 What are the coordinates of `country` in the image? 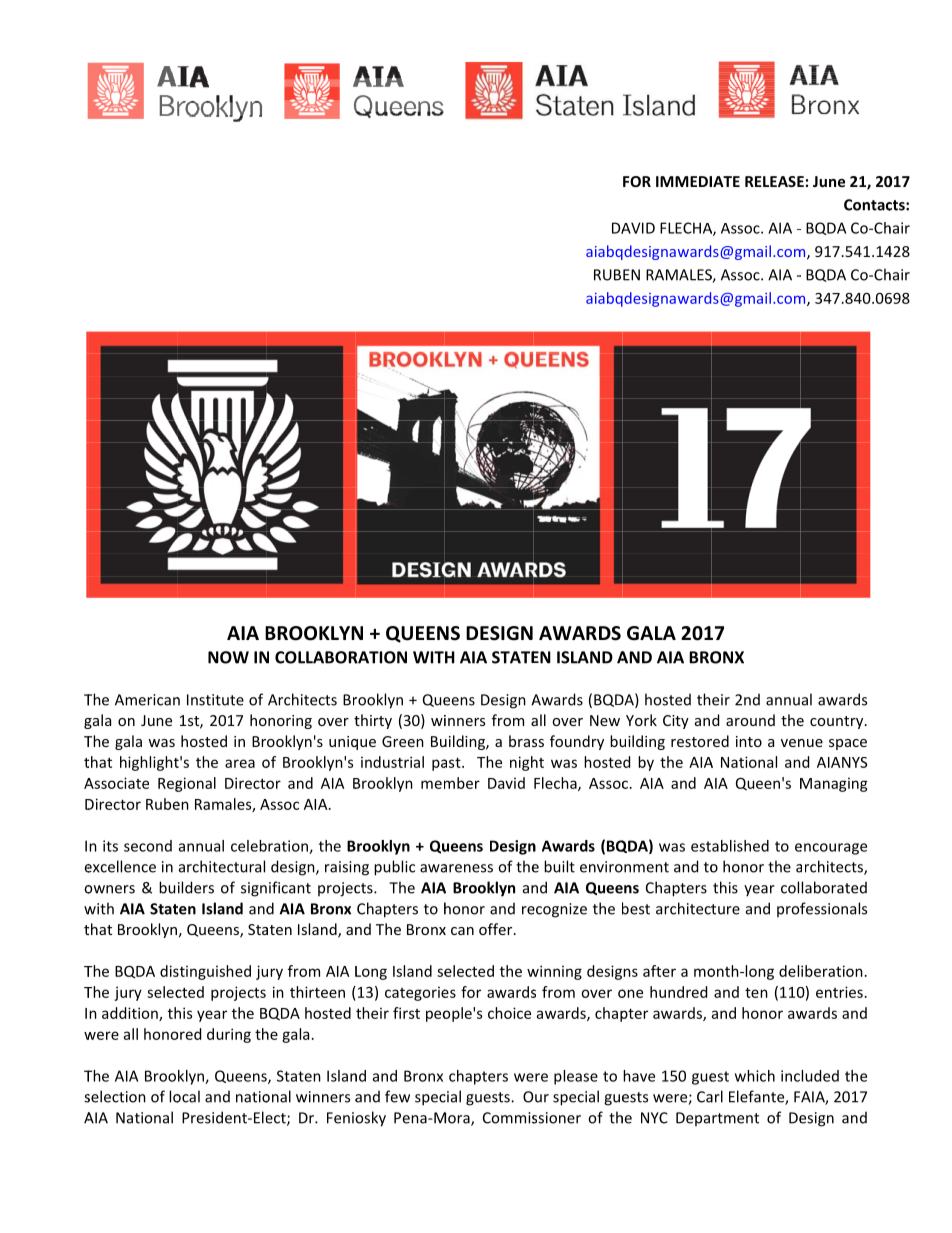 It's located at (838, 722).
